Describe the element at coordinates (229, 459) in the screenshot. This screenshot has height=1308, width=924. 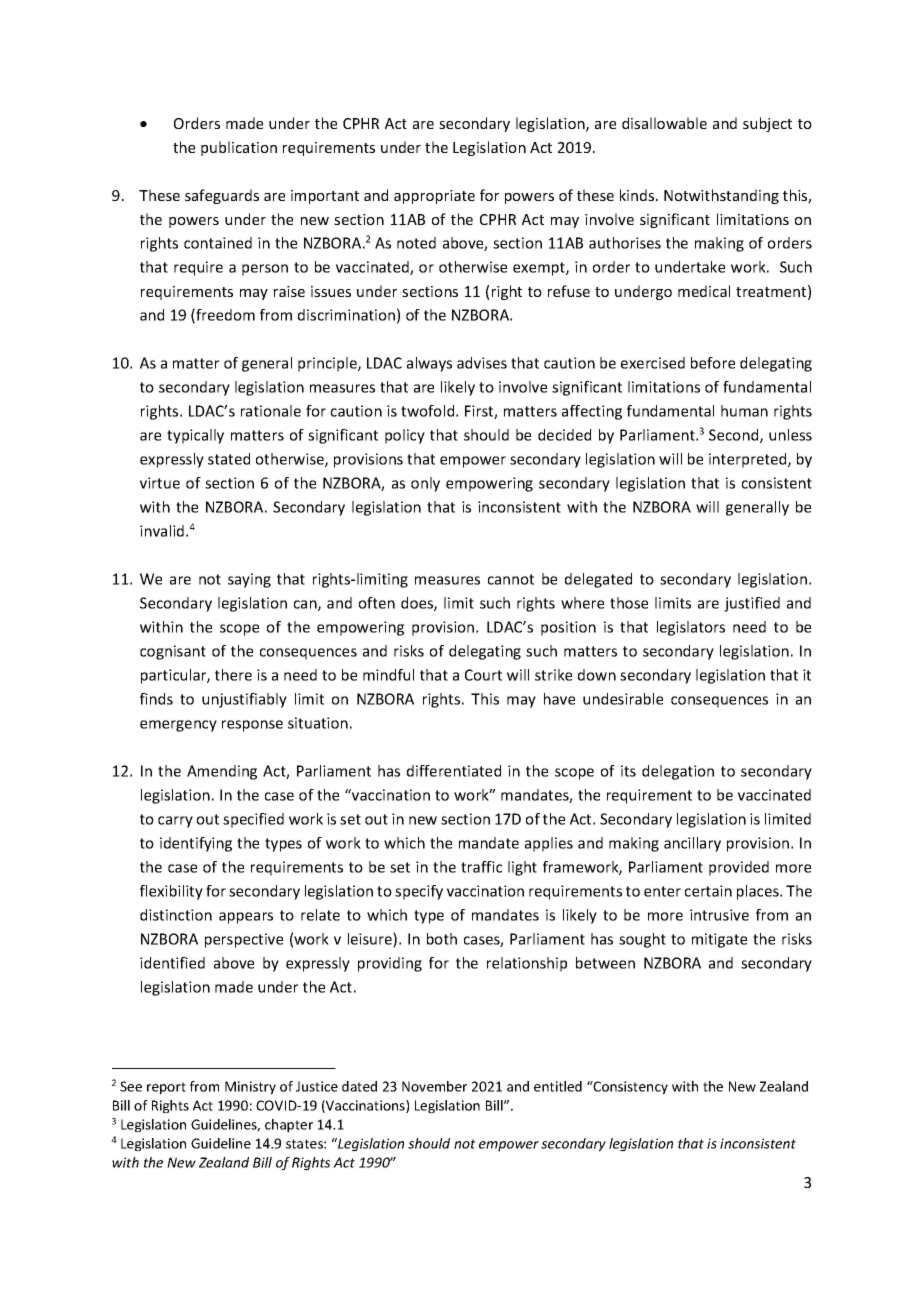
I see `stated` at that location.
